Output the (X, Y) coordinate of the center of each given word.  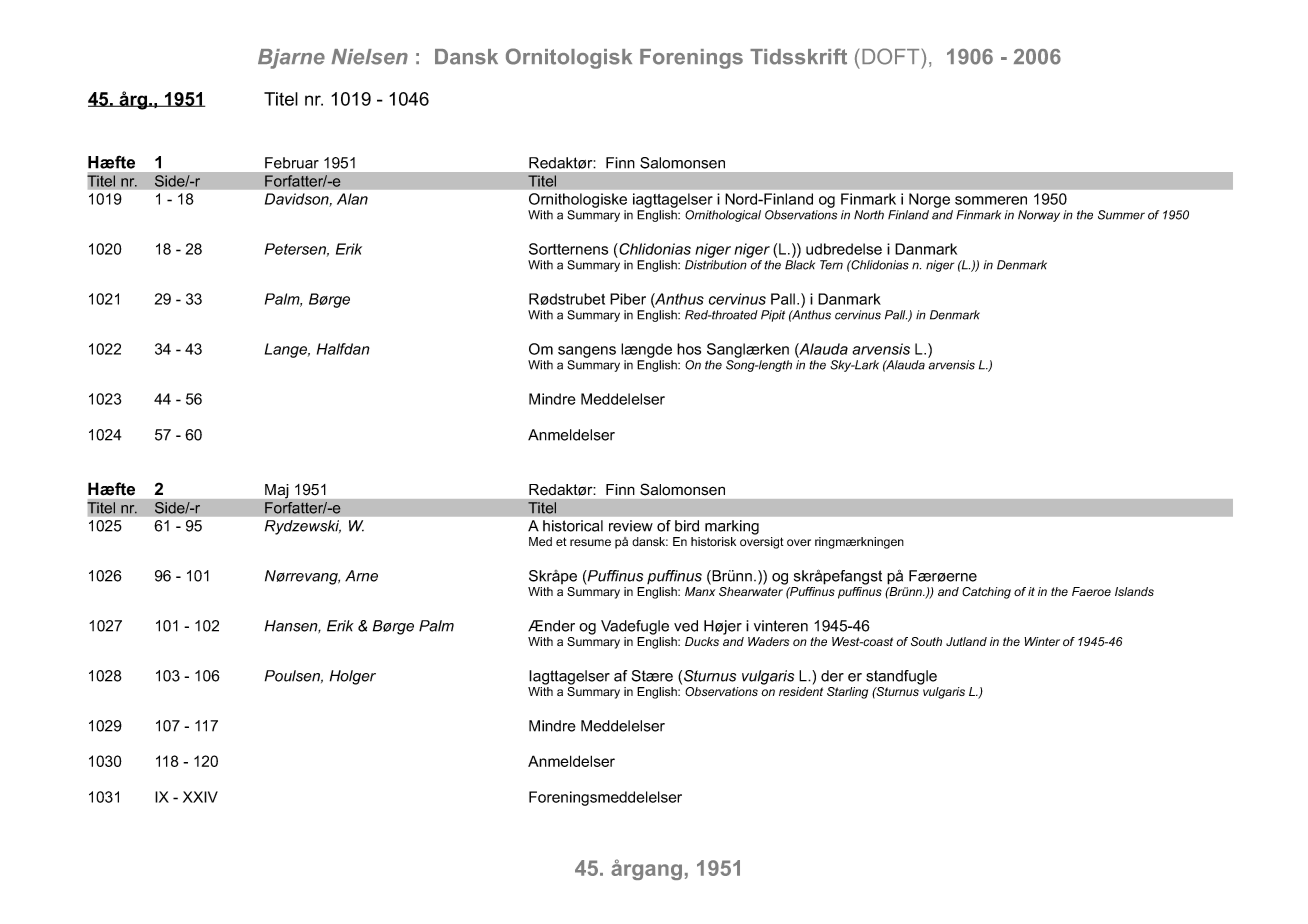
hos (689, 349)
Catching (986, 593)
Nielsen (370, 57)
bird (687, 526)
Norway (1039, 216)
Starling (847, 693)
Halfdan (343, 349)
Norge (929, 200)
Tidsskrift (798, 56)
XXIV (200, 797)
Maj (276, 491)
